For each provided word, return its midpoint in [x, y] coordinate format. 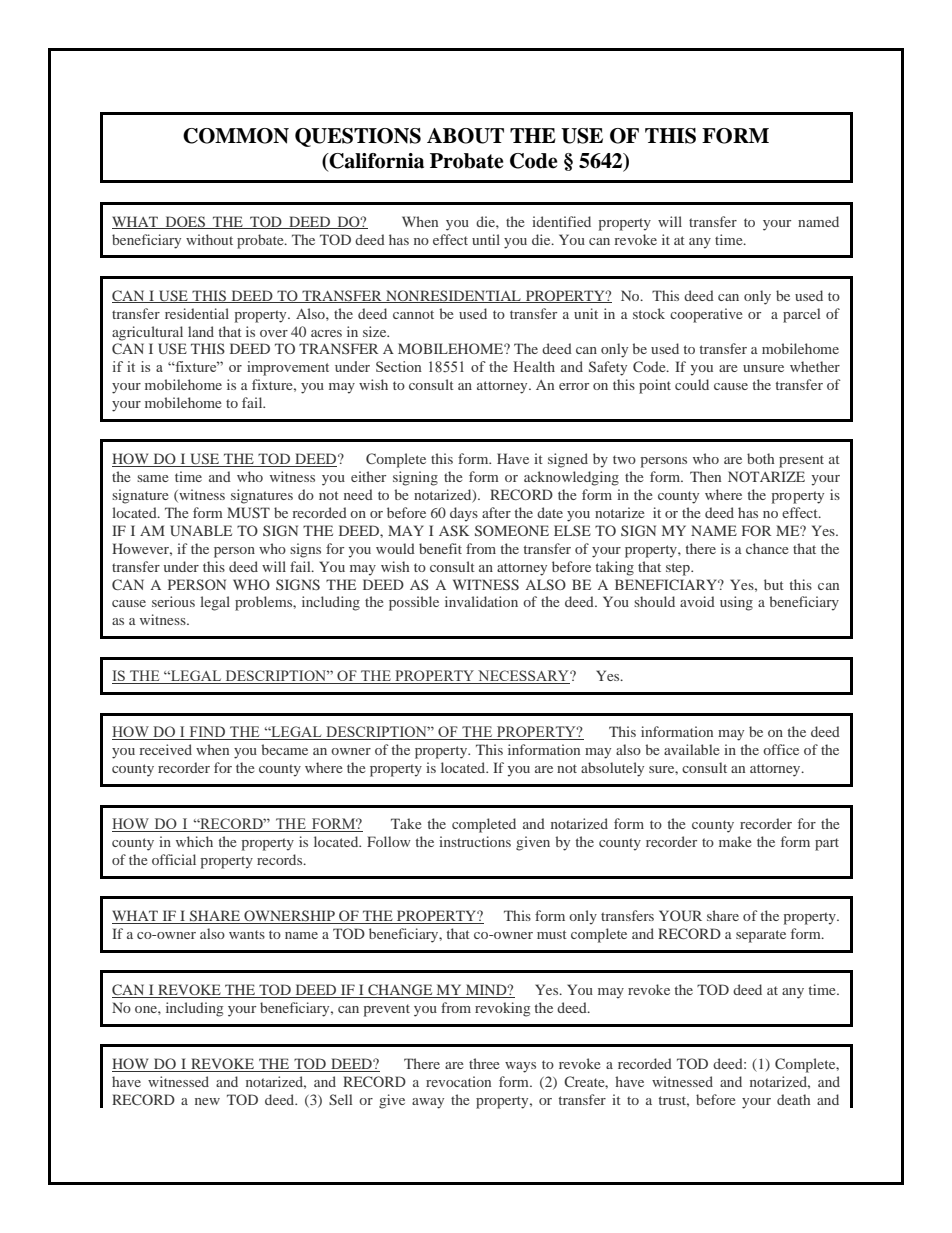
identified [561, 221]
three [484, 1063]
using [736, 603]
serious [173, 601]
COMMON [236, 136]
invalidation [481, 601]
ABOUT [465, 136]
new [207, 1101]
